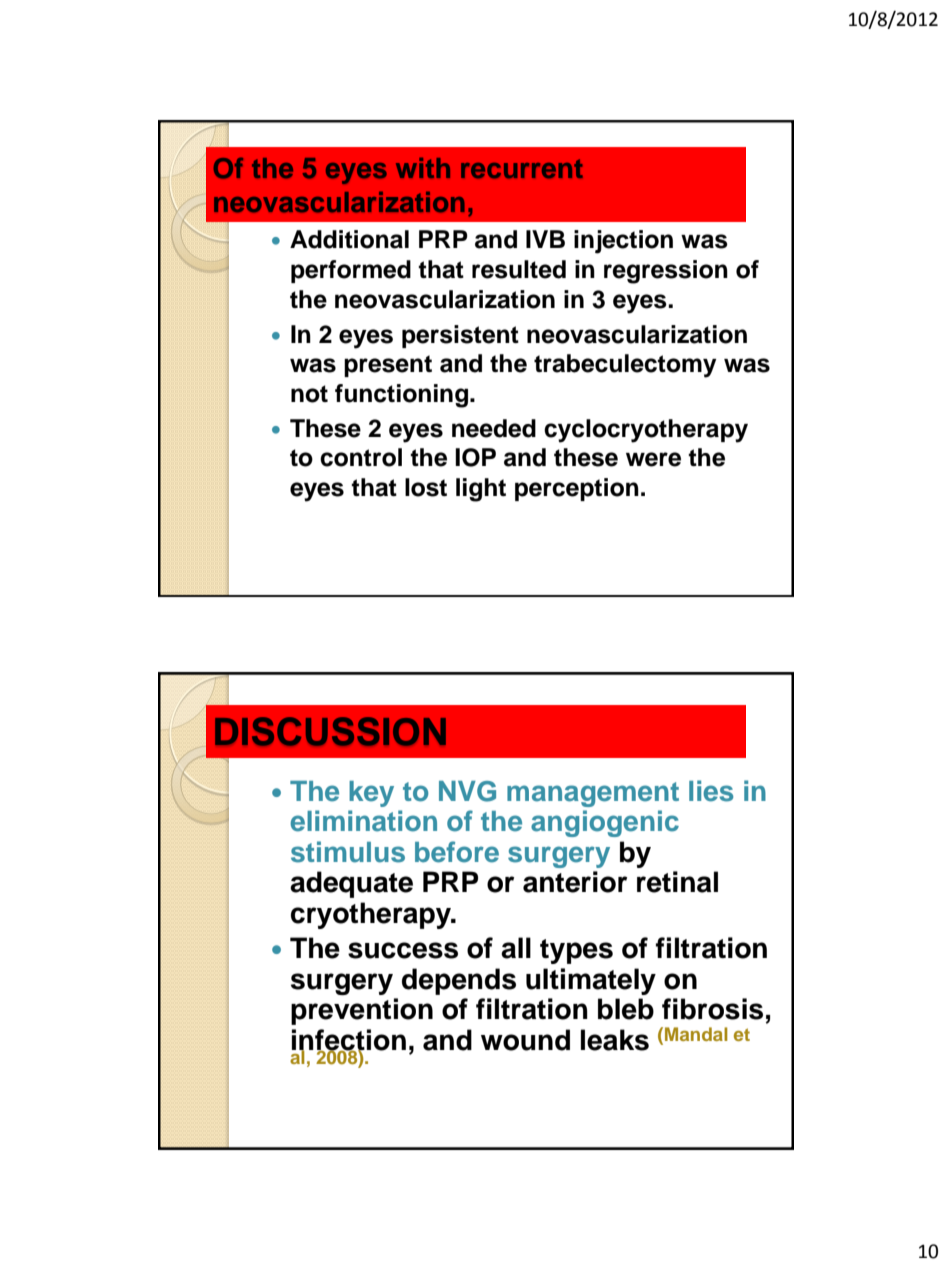 The height and width of the screenshot is (1270, 952). What do you see at coordinates (522, 168) in the screenshot?
I see `recurrent` at bounding box center [522, 168].
